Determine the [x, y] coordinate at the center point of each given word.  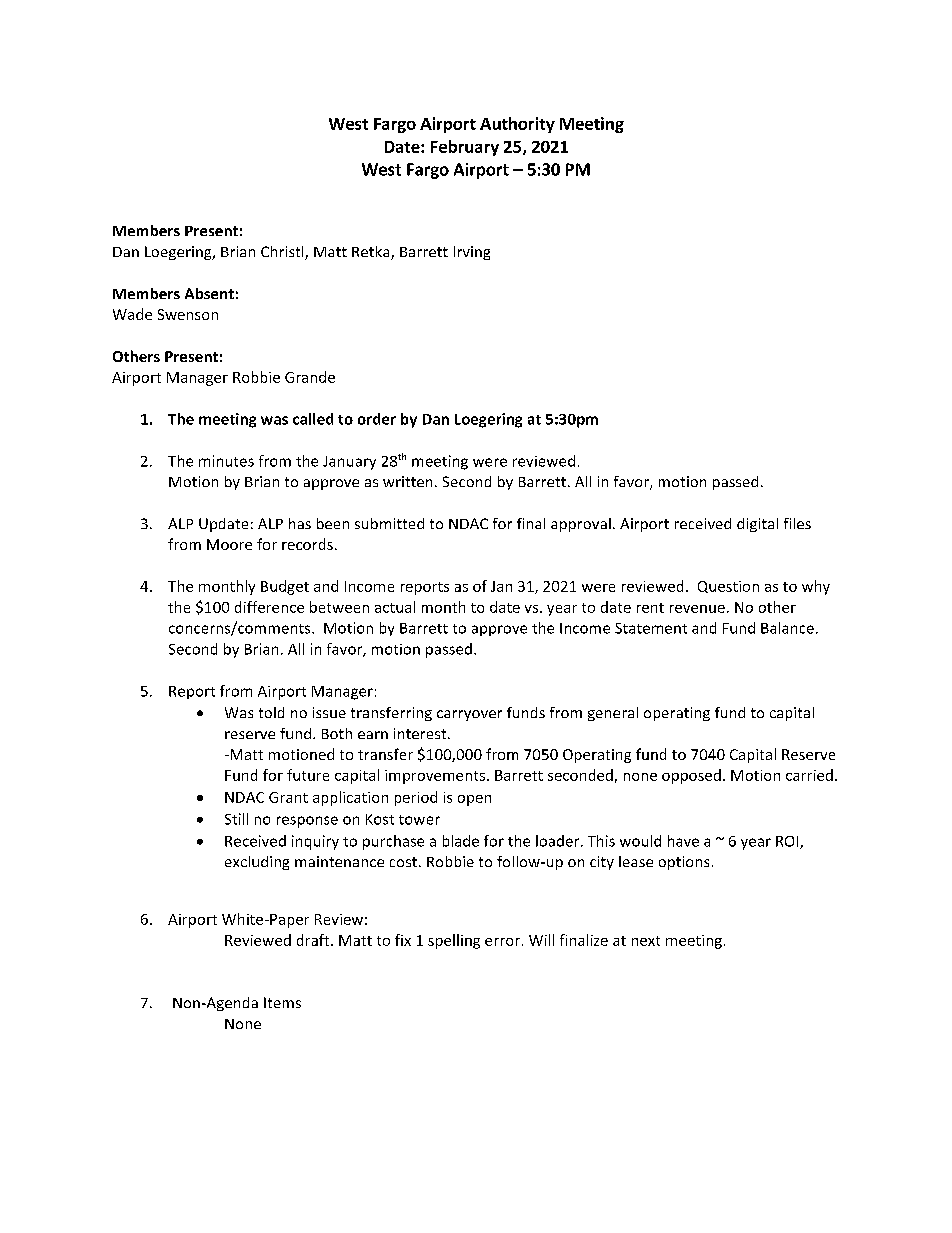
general [613, 714]
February [465, 148]
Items [282, 1002]
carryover [469, 715]
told [271, 712]
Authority [517, 125]
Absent [209, 293]
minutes [226, 461]
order [377, 419]
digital [757, 525]
